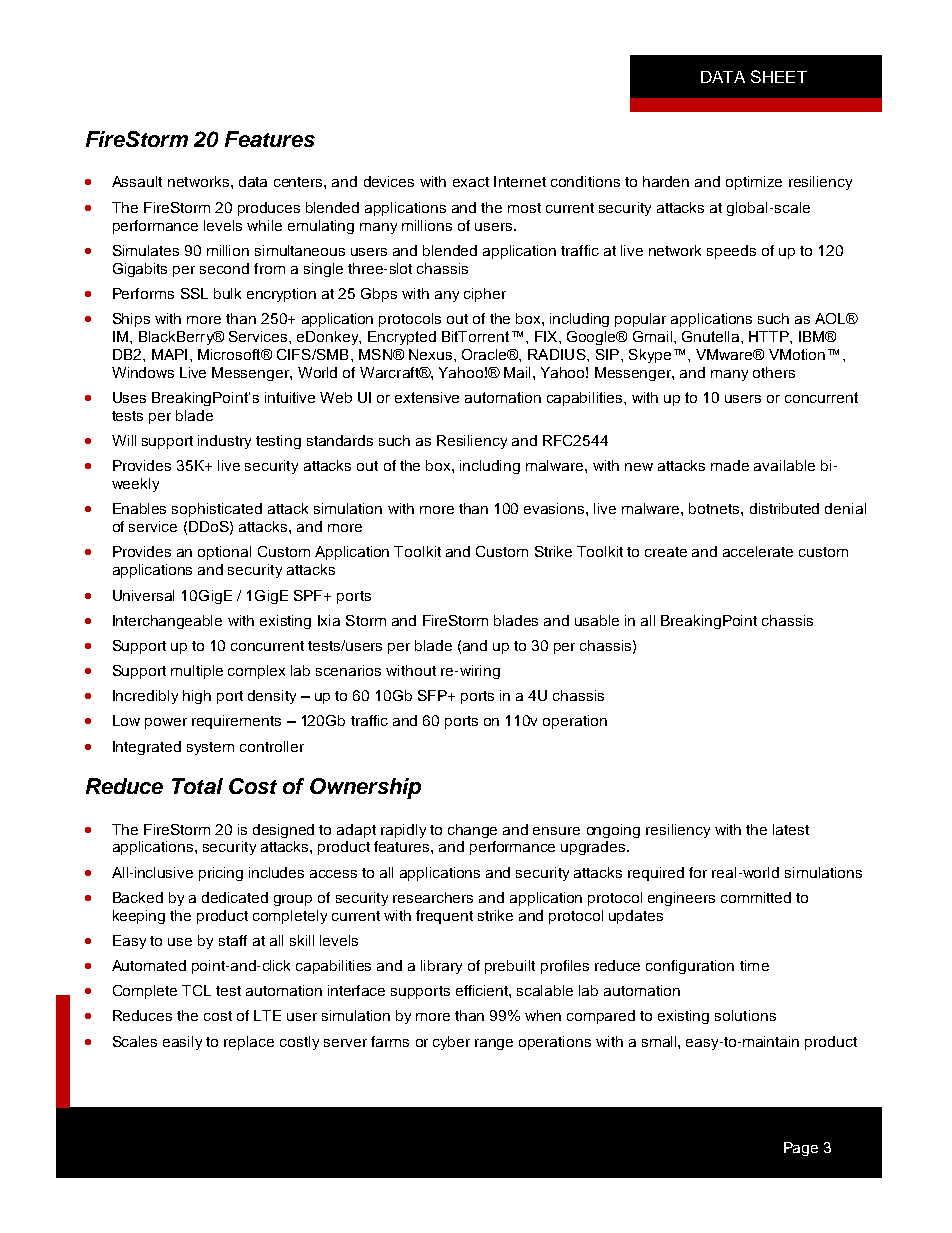  Describe the element at coordinates (784, 465) in the document. I see `available` at that location.
